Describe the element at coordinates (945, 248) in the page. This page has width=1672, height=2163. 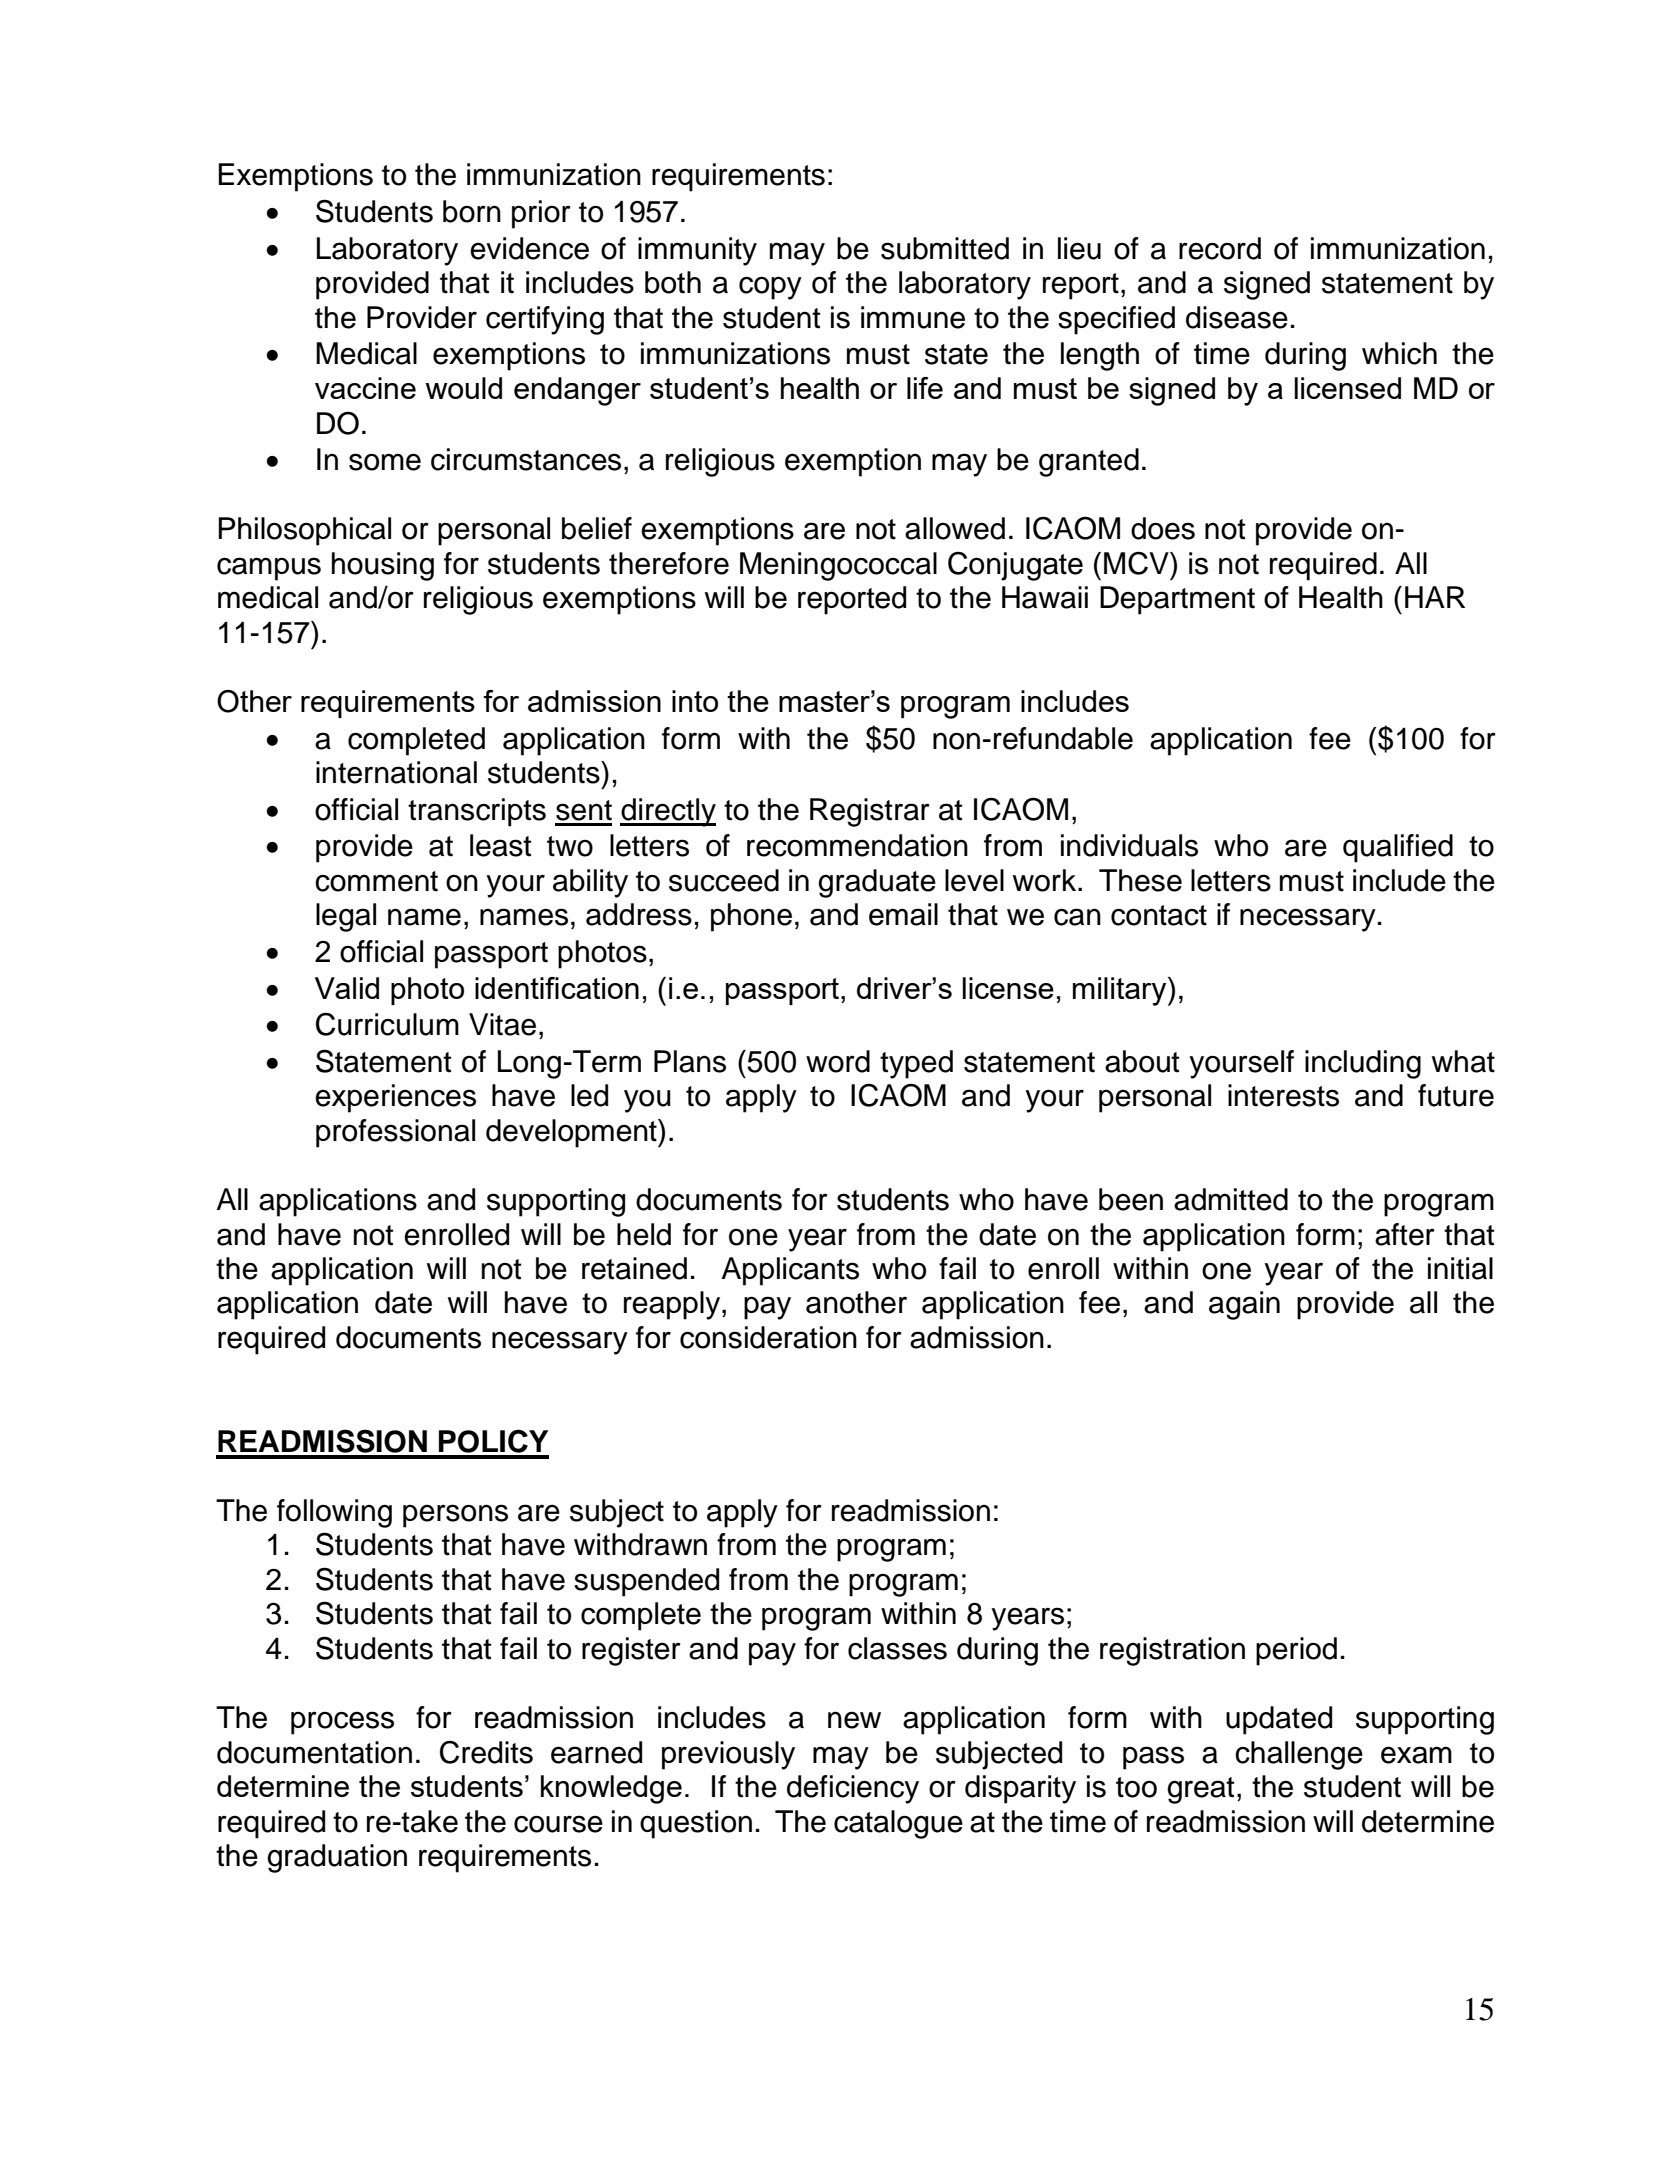
I see `submitted` at that location.
